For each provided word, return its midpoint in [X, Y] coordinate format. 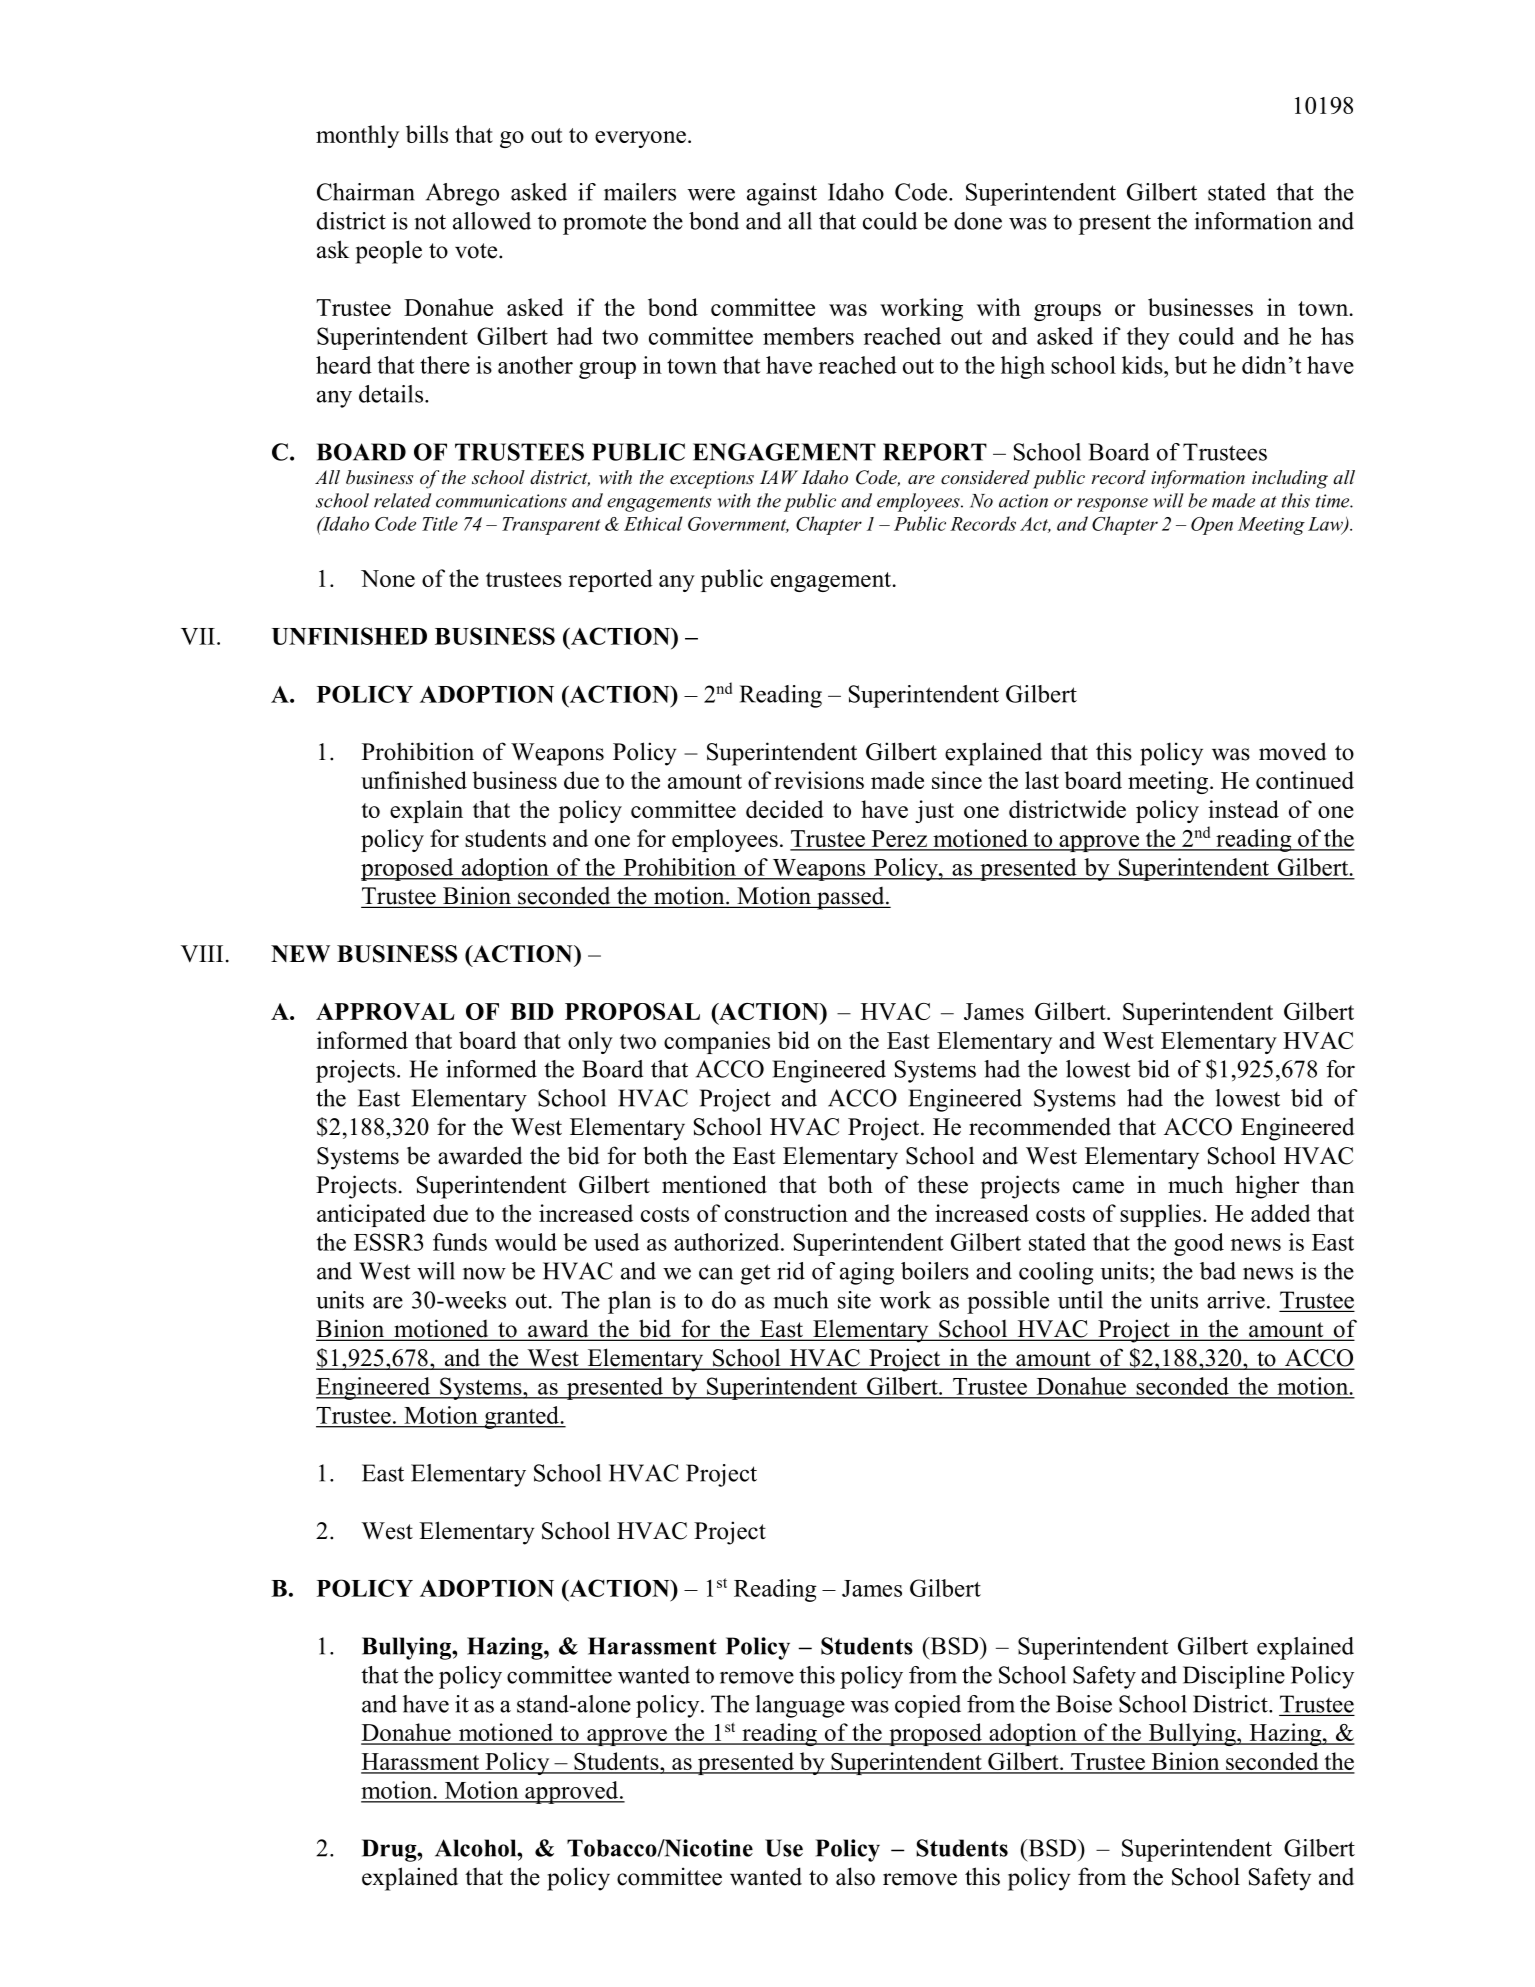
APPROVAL [385, 1011]
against [782, 194]
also [855, 1876]
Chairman [366, 192]
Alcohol [477, 1848]
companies [717, 1042]
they [1148, 338]
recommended [1040, 1126]
